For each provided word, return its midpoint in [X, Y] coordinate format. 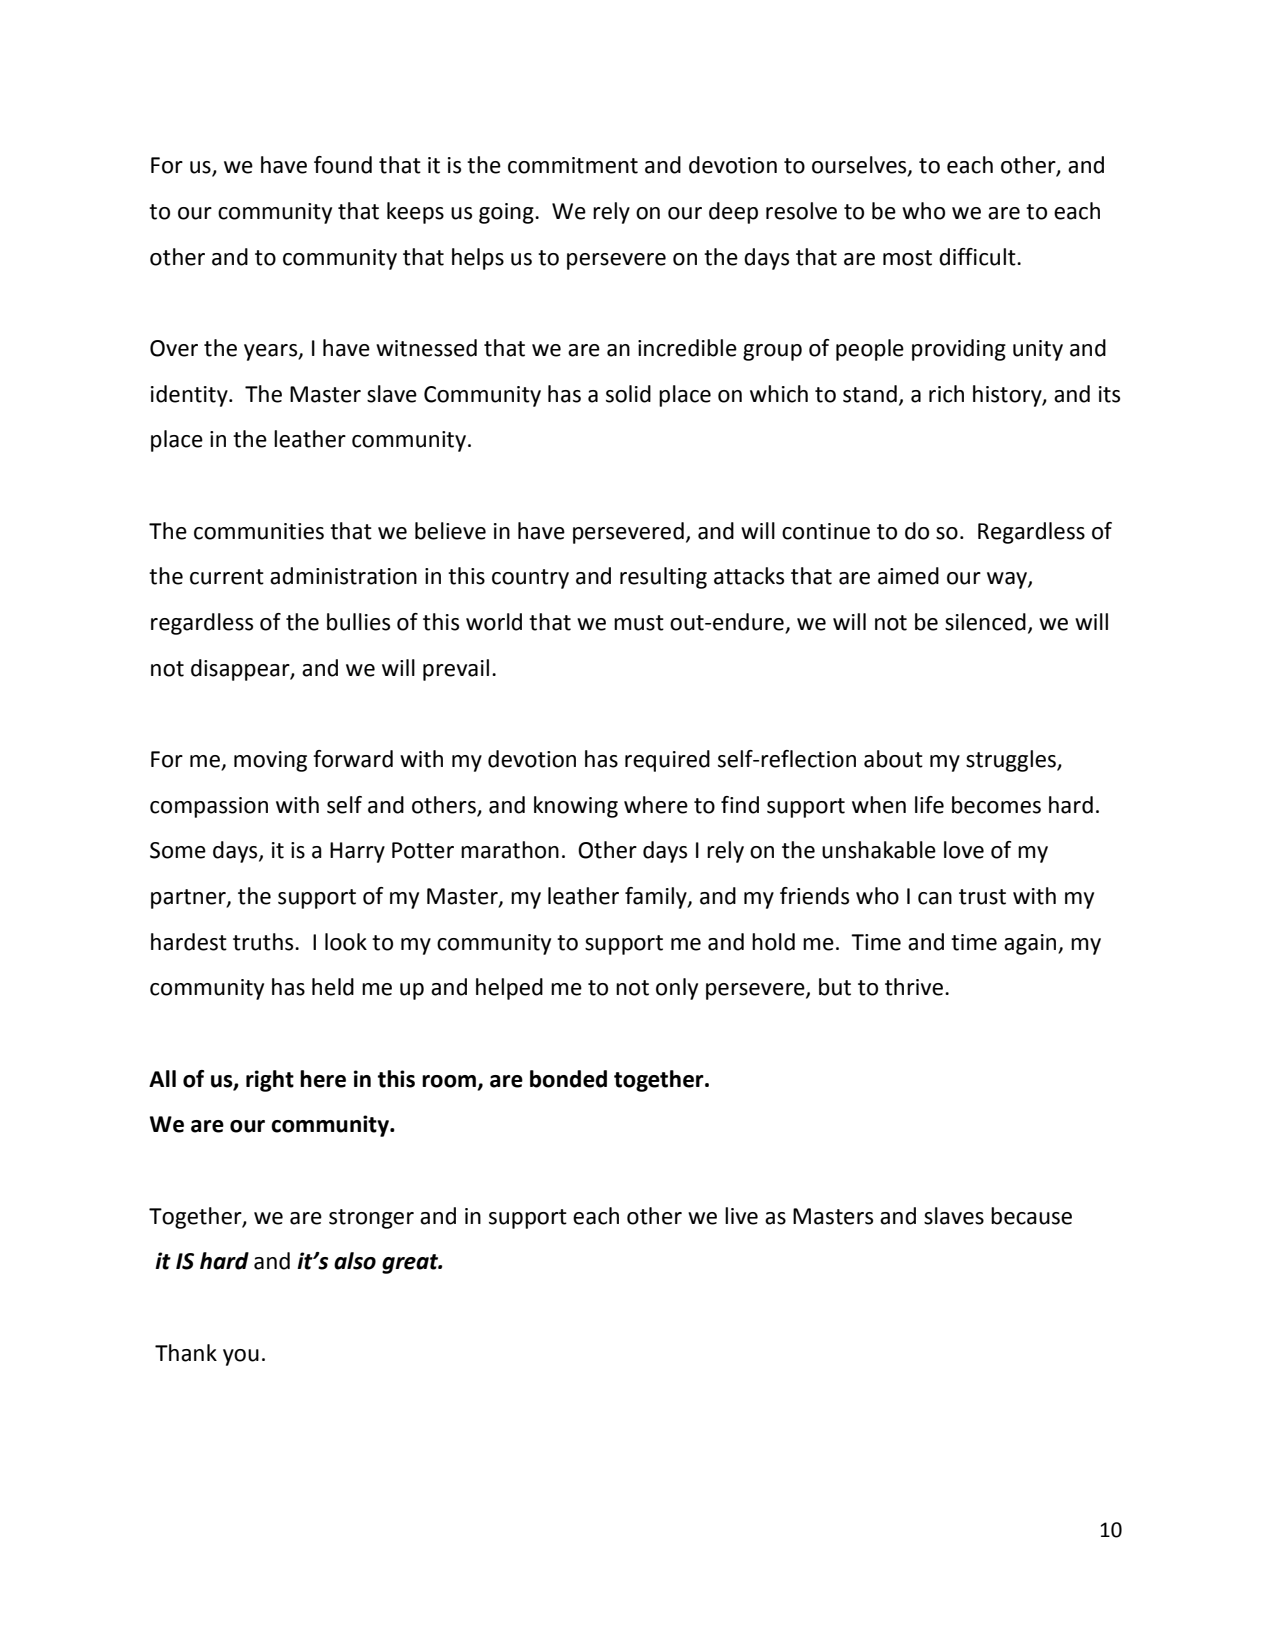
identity [190, 396]
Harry [357, 852]
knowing [576, 807]
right [270, 1081]
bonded [568, 1079]
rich [946, 394]
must [639, 623]
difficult [978, 257]
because [1031, 1216]
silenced [985, 622]
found [343, 165]
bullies [358, 622]
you [241, 1357]
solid [628, 394]
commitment [573, 165]
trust [982, 897]
